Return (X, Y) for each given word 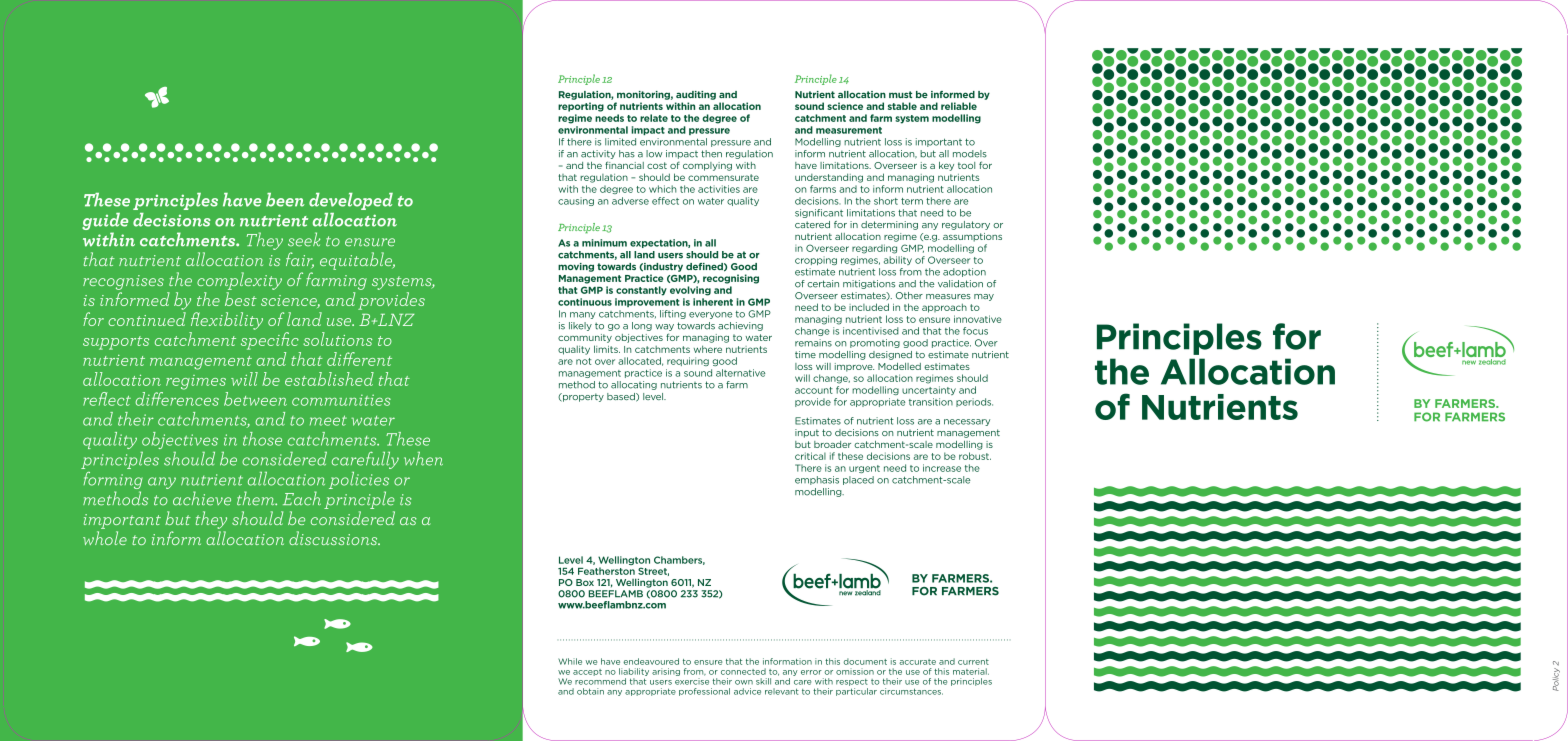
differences (177, 397)
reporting (581, 107)
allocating (634, 385)
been (285, 200)
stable (902, 106)
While (570, 661)
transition (931, 402)
